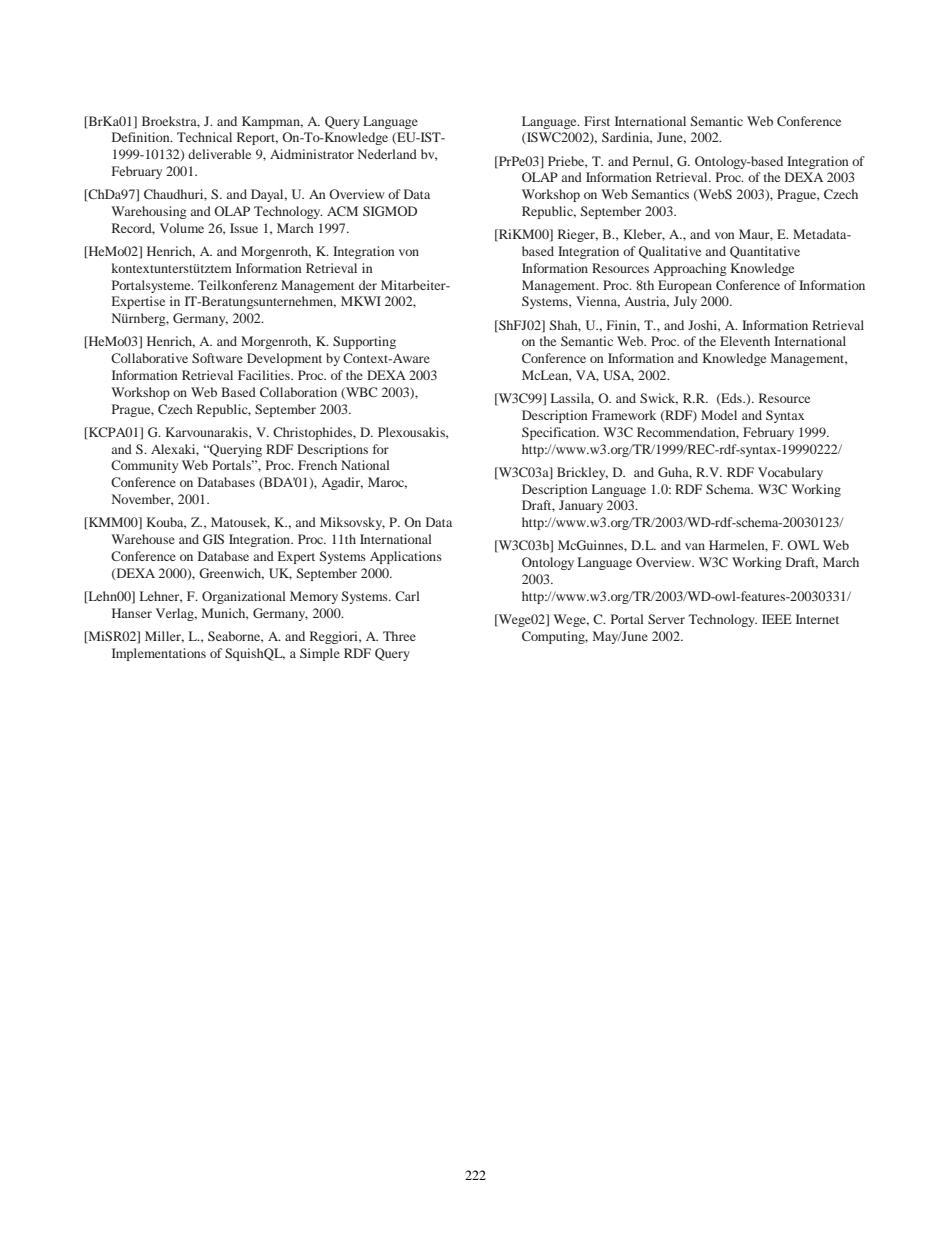 This image has height=1233, width=952. What do you see at coordinates (777, 619) in the image?
I see `IEEE` at bounding box center [777, 619].
